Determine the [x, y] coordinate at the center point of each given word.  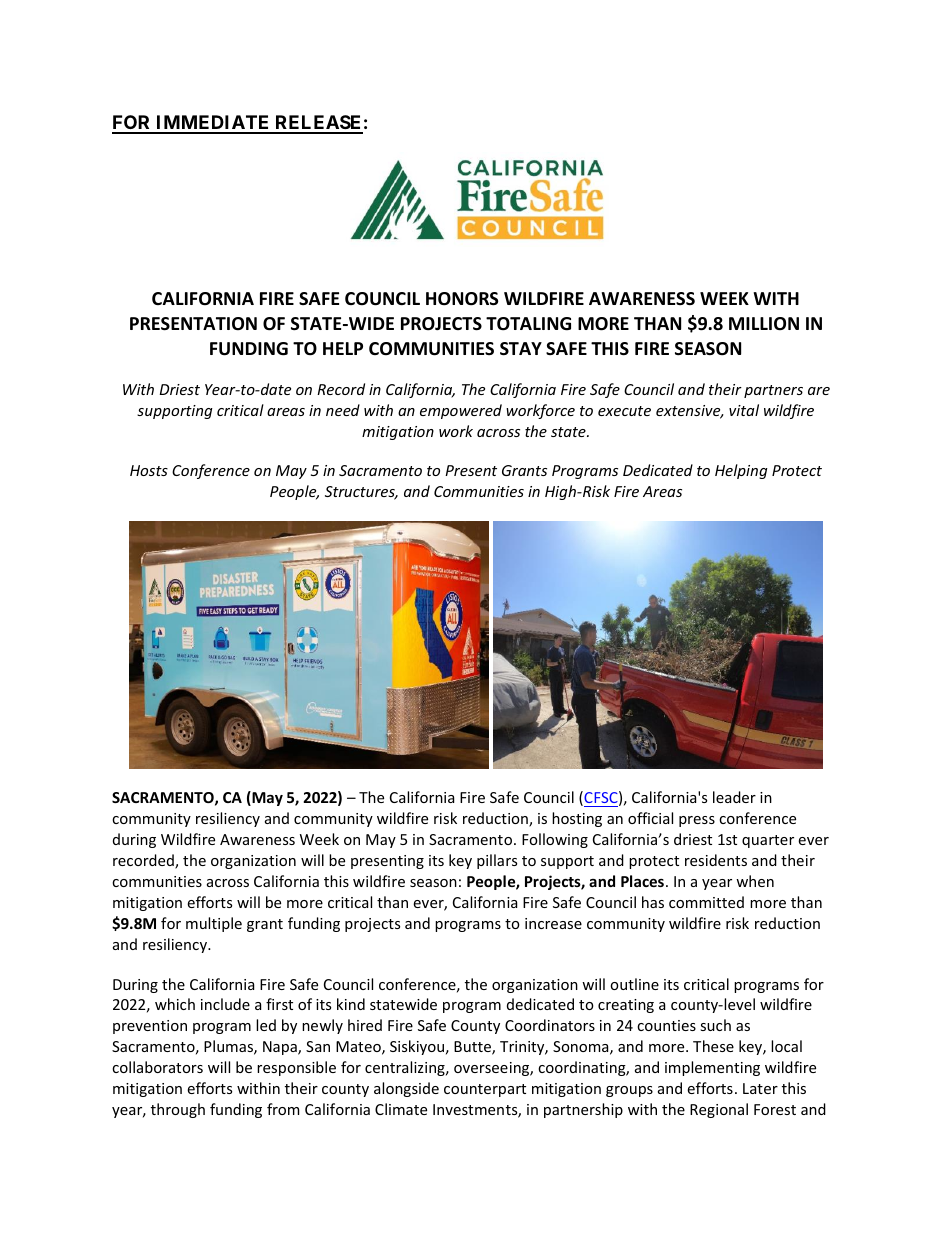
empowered [461, 411]
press [697, 821]
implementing [712, 1068]
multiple [214, 924]
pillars [497, 861]
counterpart [485, 1090]
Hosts [149, 470]
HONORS [462, 299]
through [178, 1110]
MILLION [764, 323]
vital [744, 410]
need [343, 410]
